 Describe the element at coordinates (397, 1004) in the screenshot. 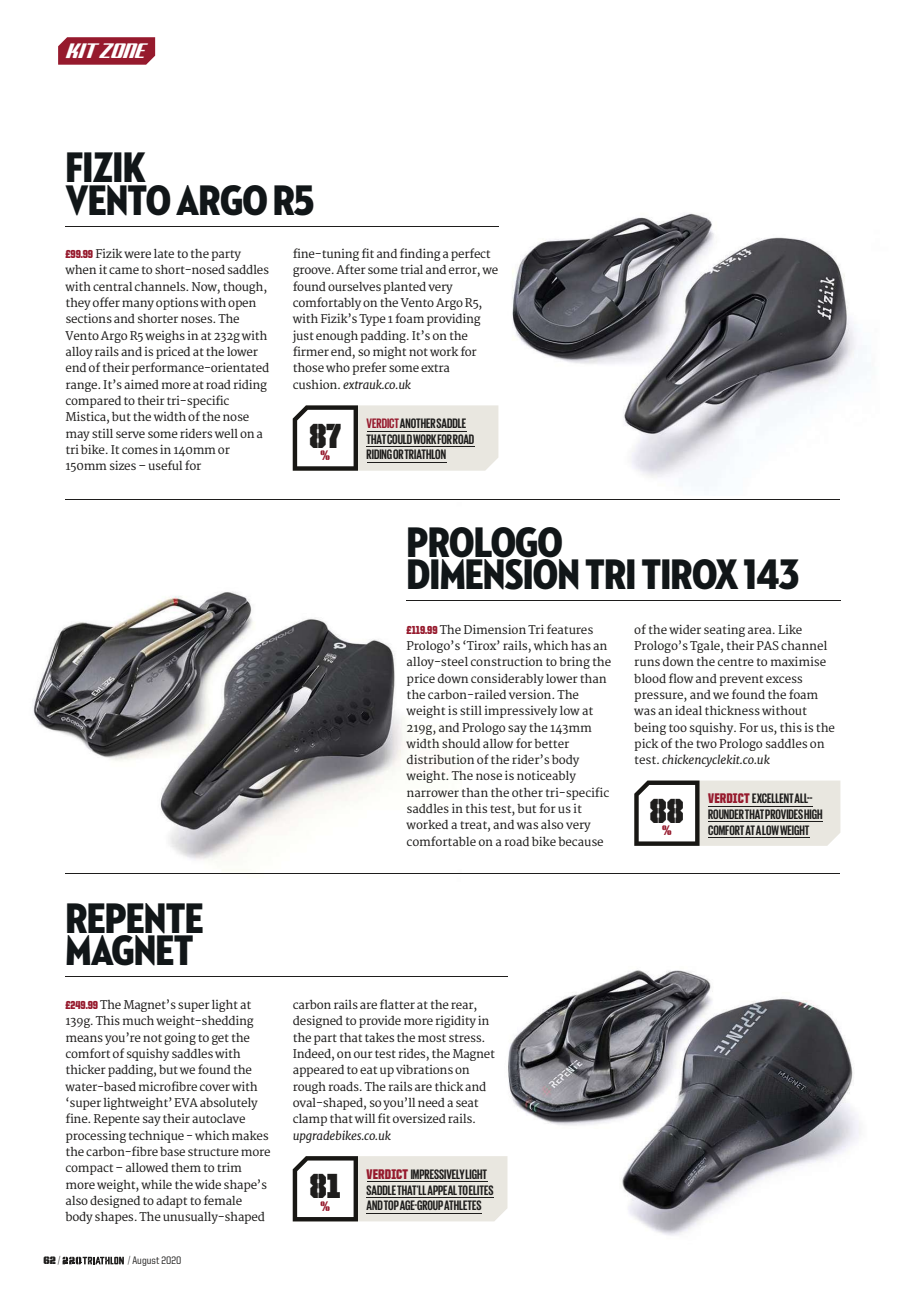

I see `flatter` at that location.
